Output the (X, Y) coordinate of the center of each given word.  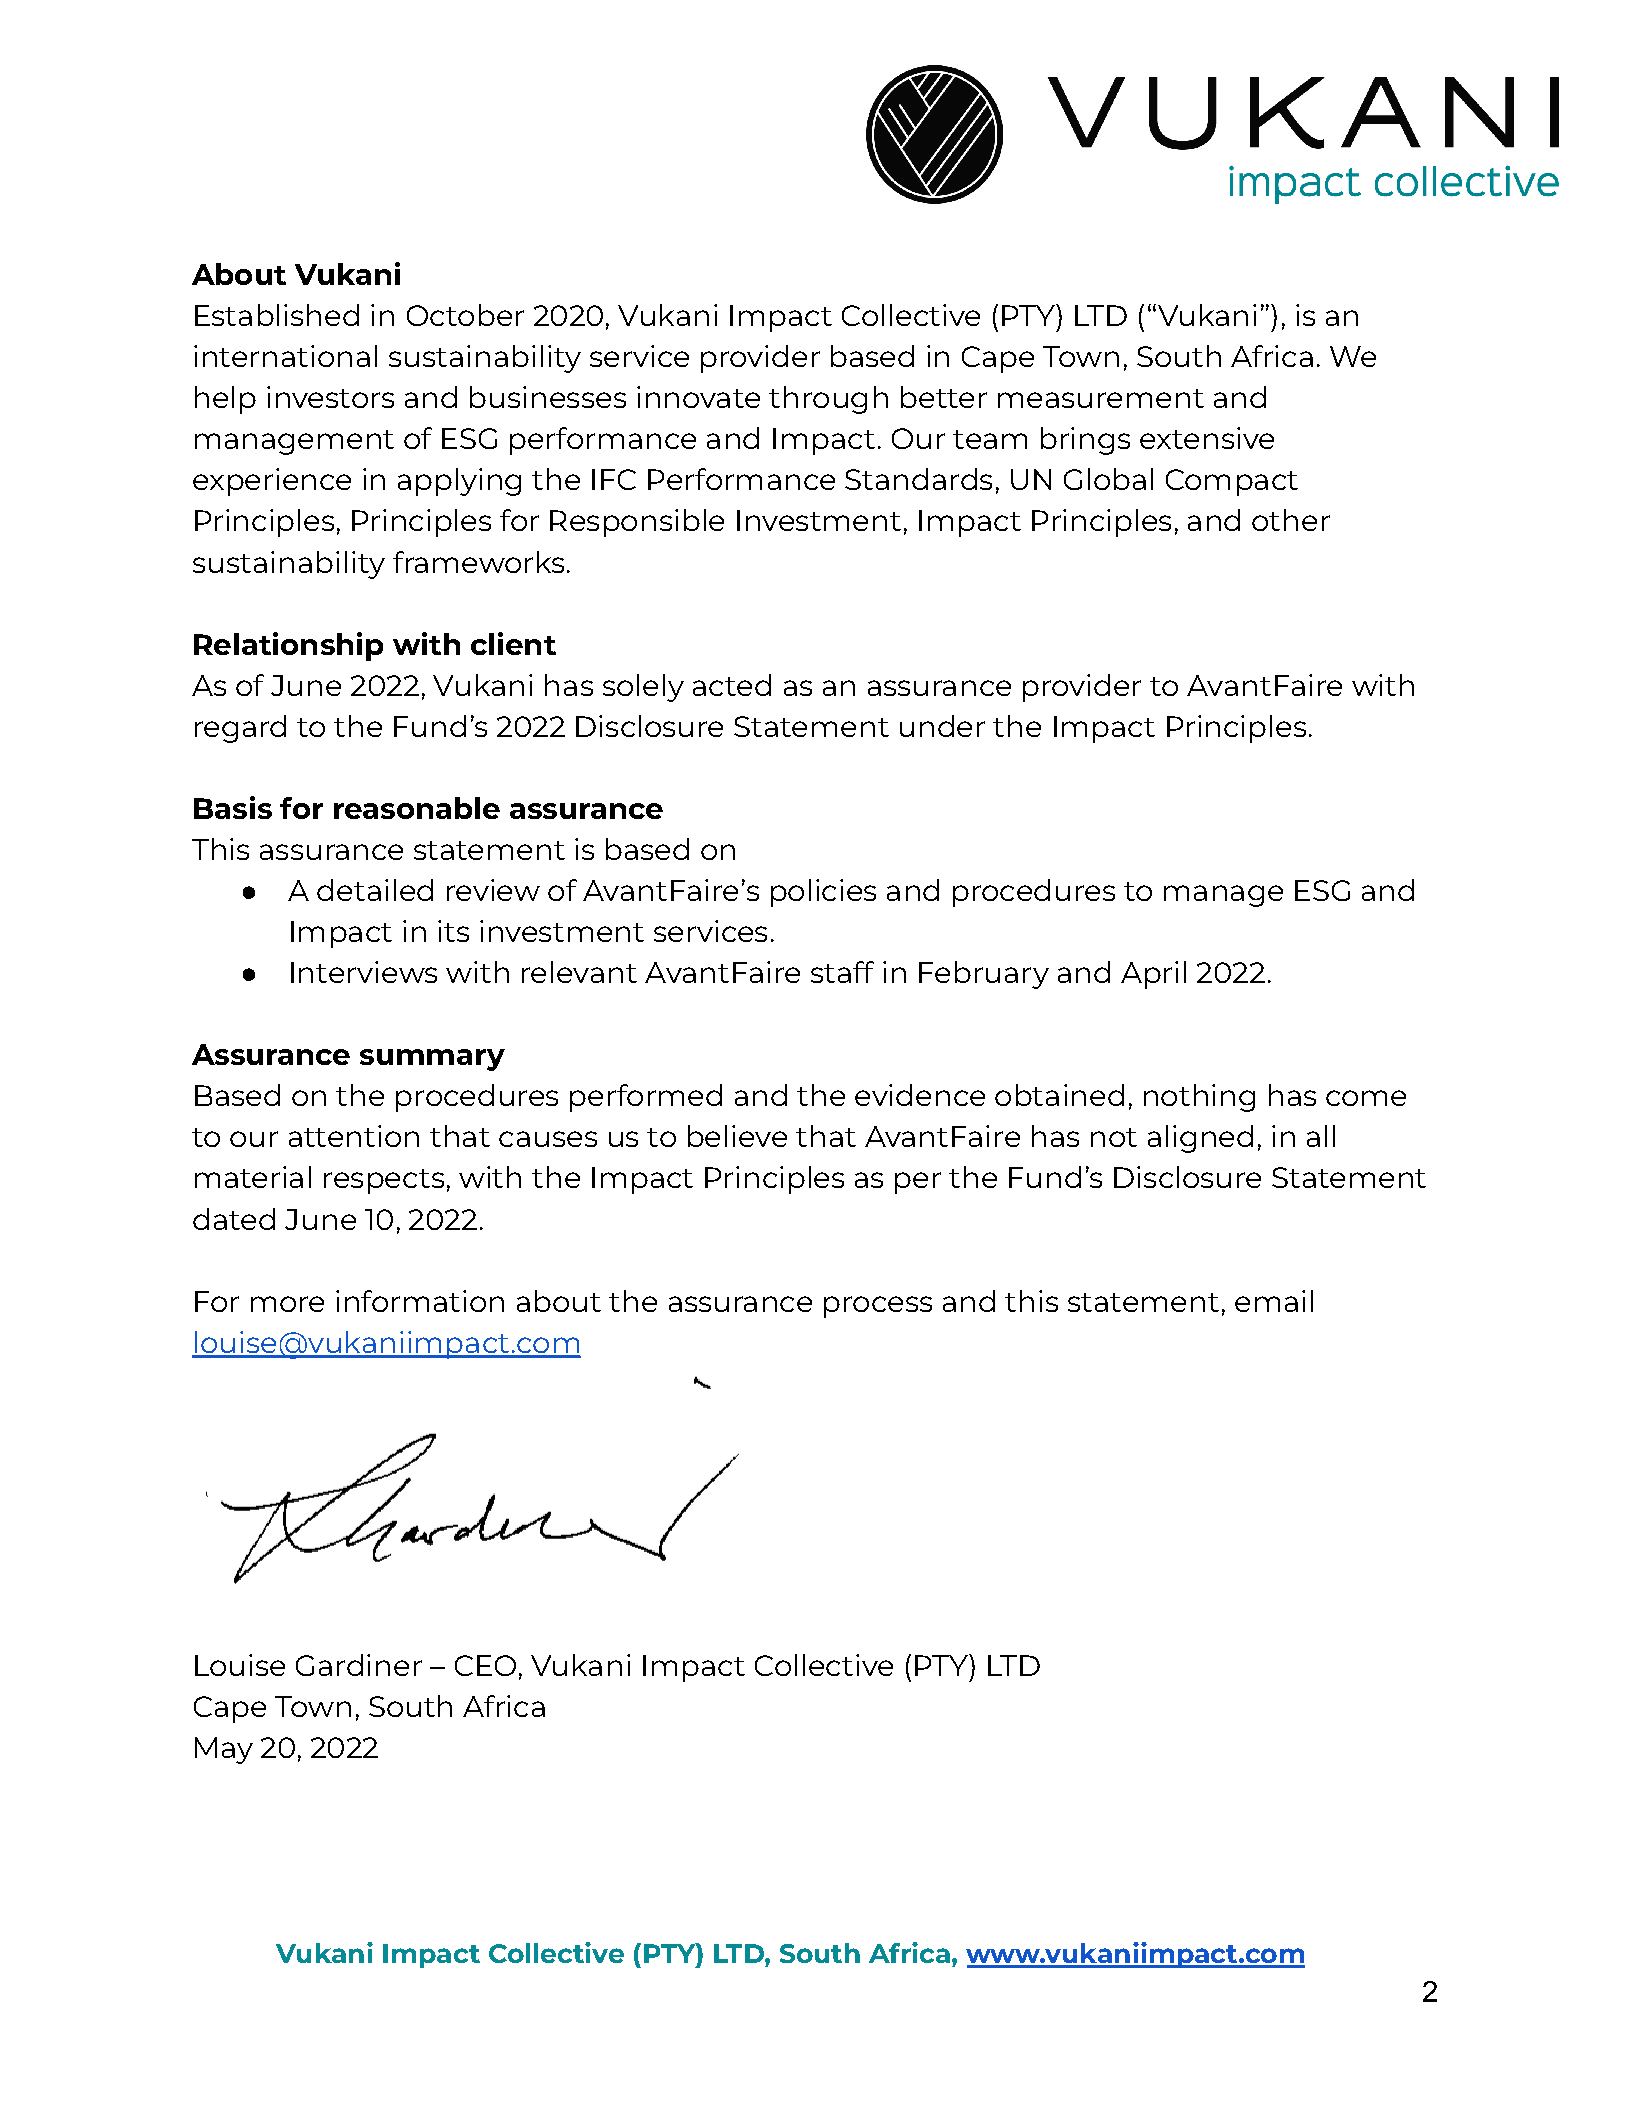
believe (737, 1136)
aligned (1200, 1139)
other (1291, 520)
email (1274, 1301)
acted (732, 685)
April (1153, 975)
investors (330, 397)
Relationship (288, 646)
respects (384, 1181)
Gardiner (359, 1665)
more (287, 1304)
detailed (375, 890)
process (878, 1307)
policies (823, 893)
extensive (1207, 438)
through (828, 400)
